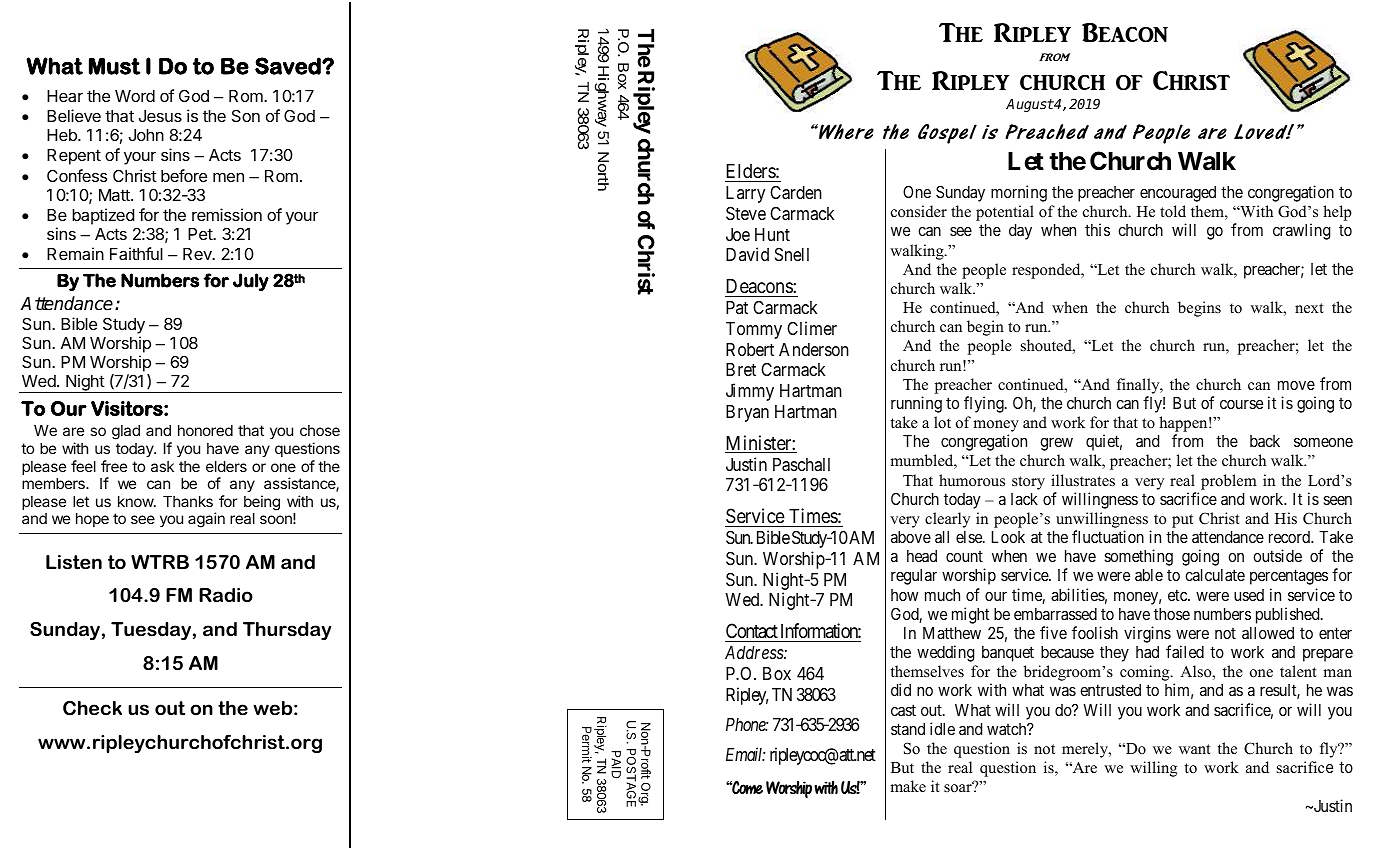  Describe the element at coordinates (737, 307) in the page. I see `Pat` at that location.
